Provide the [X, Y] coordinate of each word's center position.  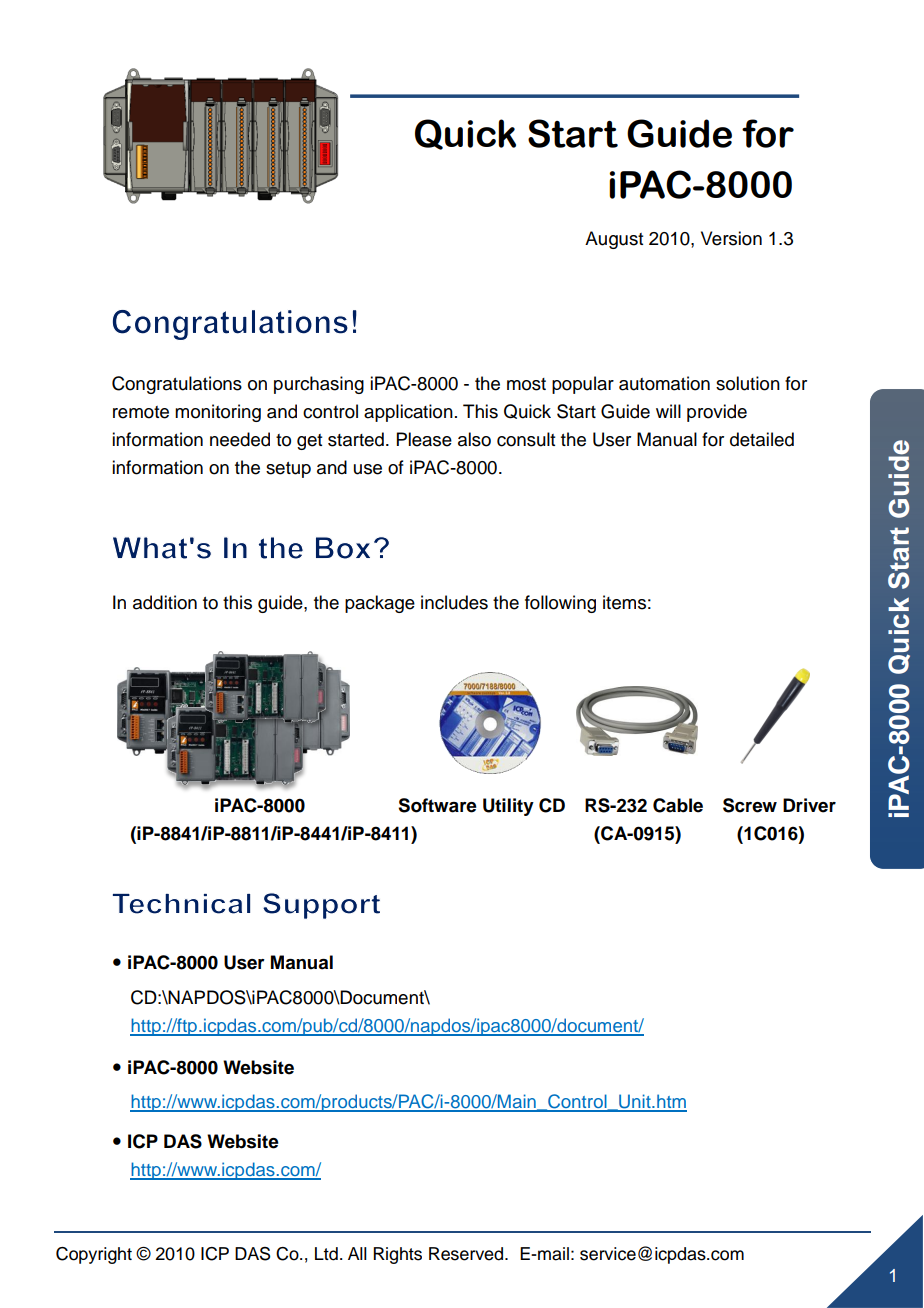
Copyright [94, 1255]
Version [731, 238]
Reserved [467, 1254]
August [614, 240]
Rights [397, 1255]
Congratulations [177, 385]
